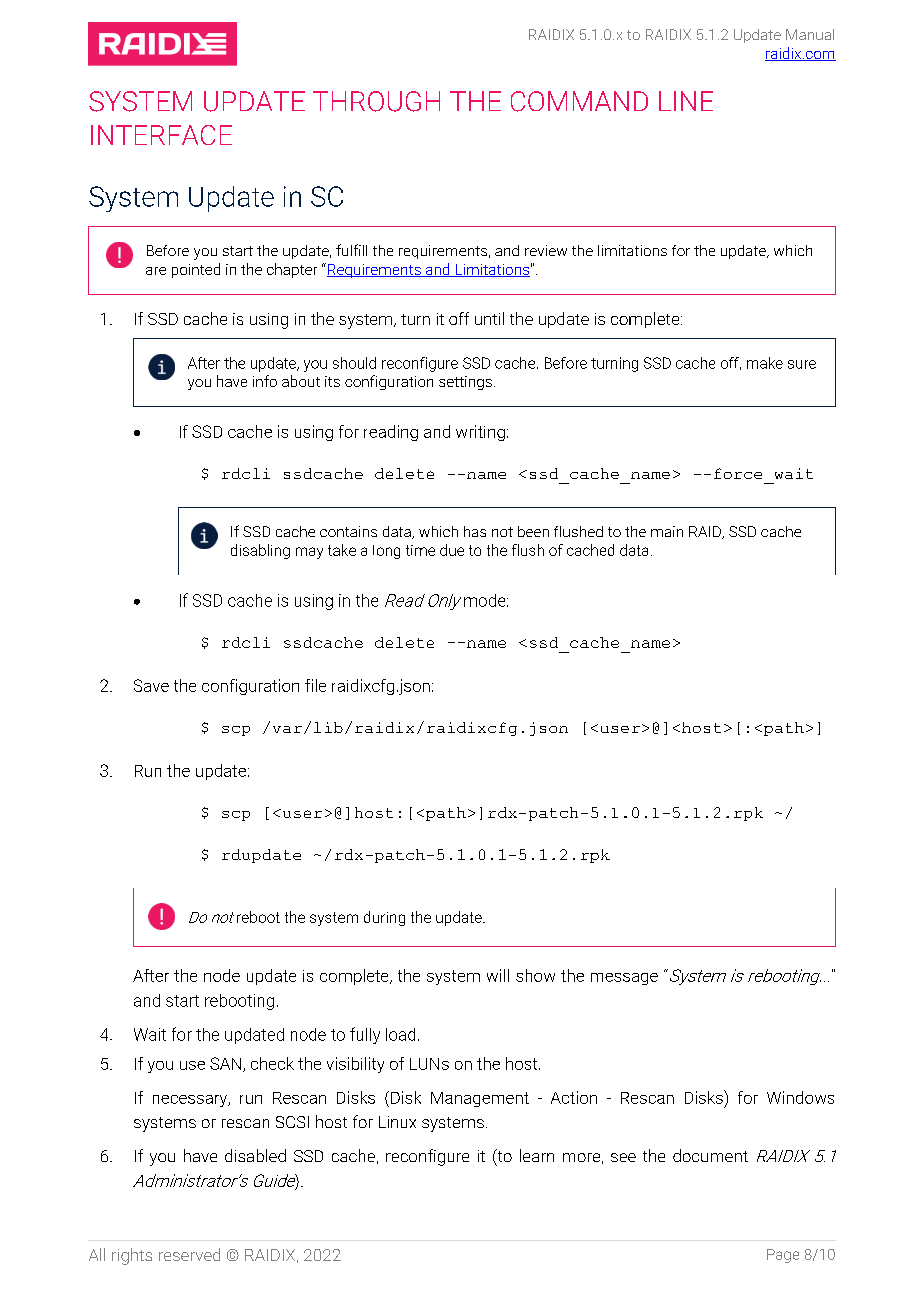 This screenshot has height=1308, width=924. Describe the element at coordinates (161, 135) in the screenshot. I see `INTERFACE` at that location.
